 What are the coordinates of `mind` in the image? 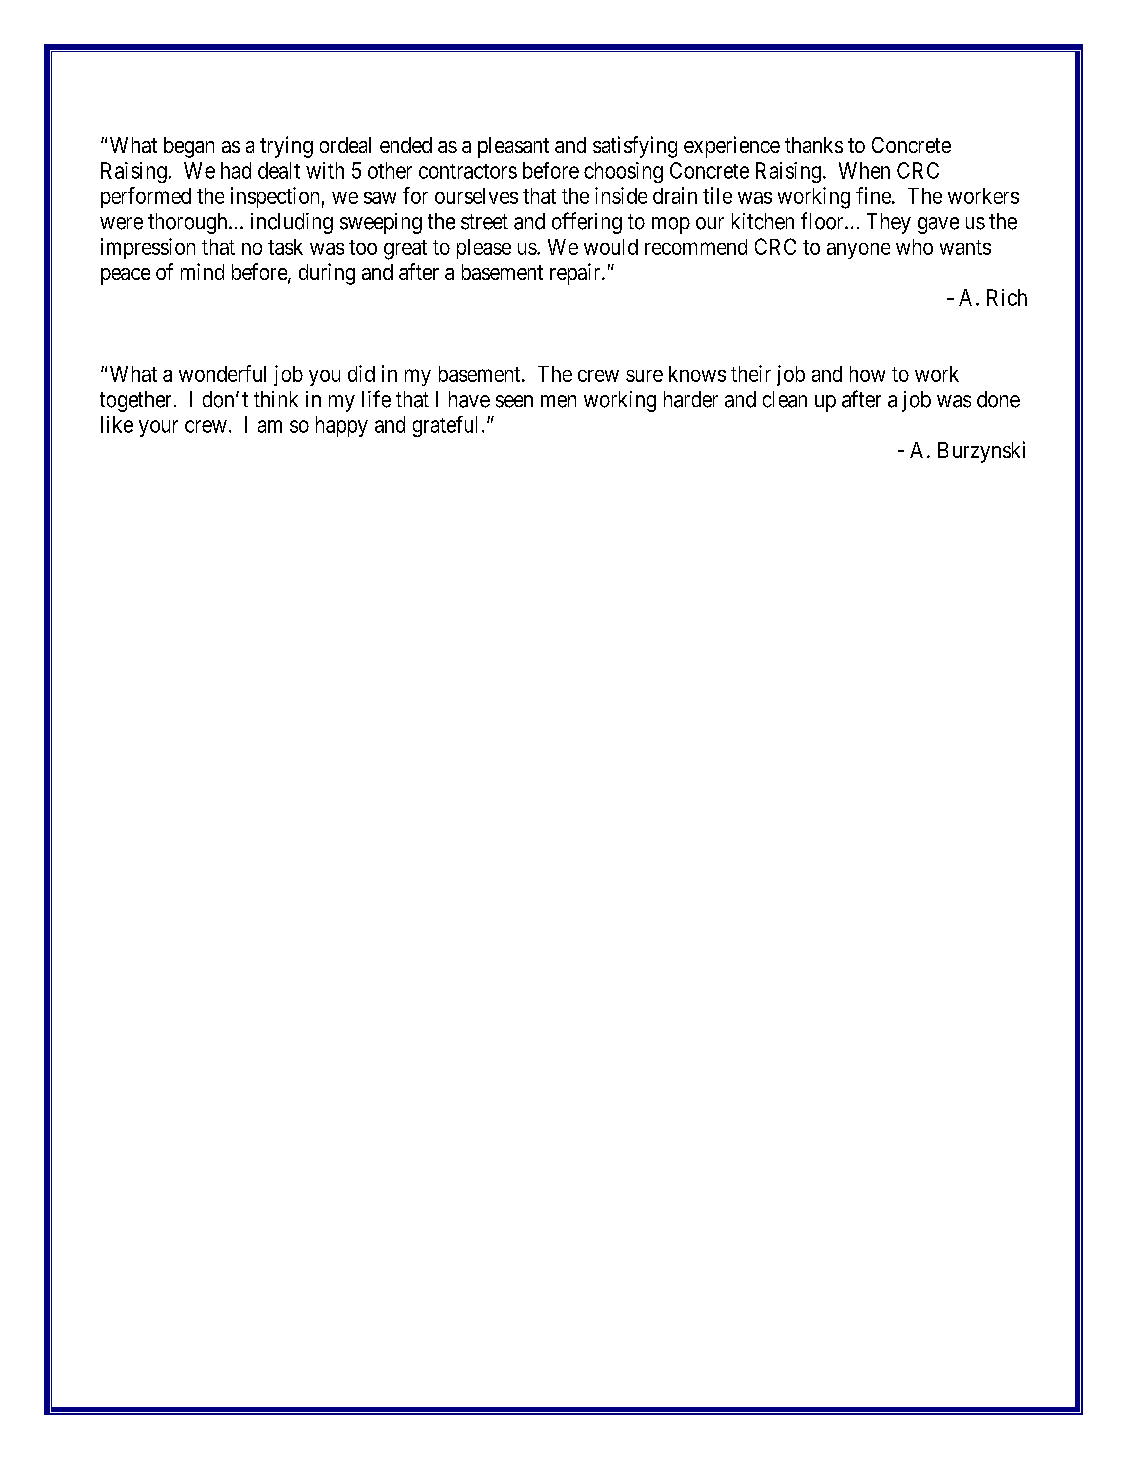 It's located at (202, 271).
